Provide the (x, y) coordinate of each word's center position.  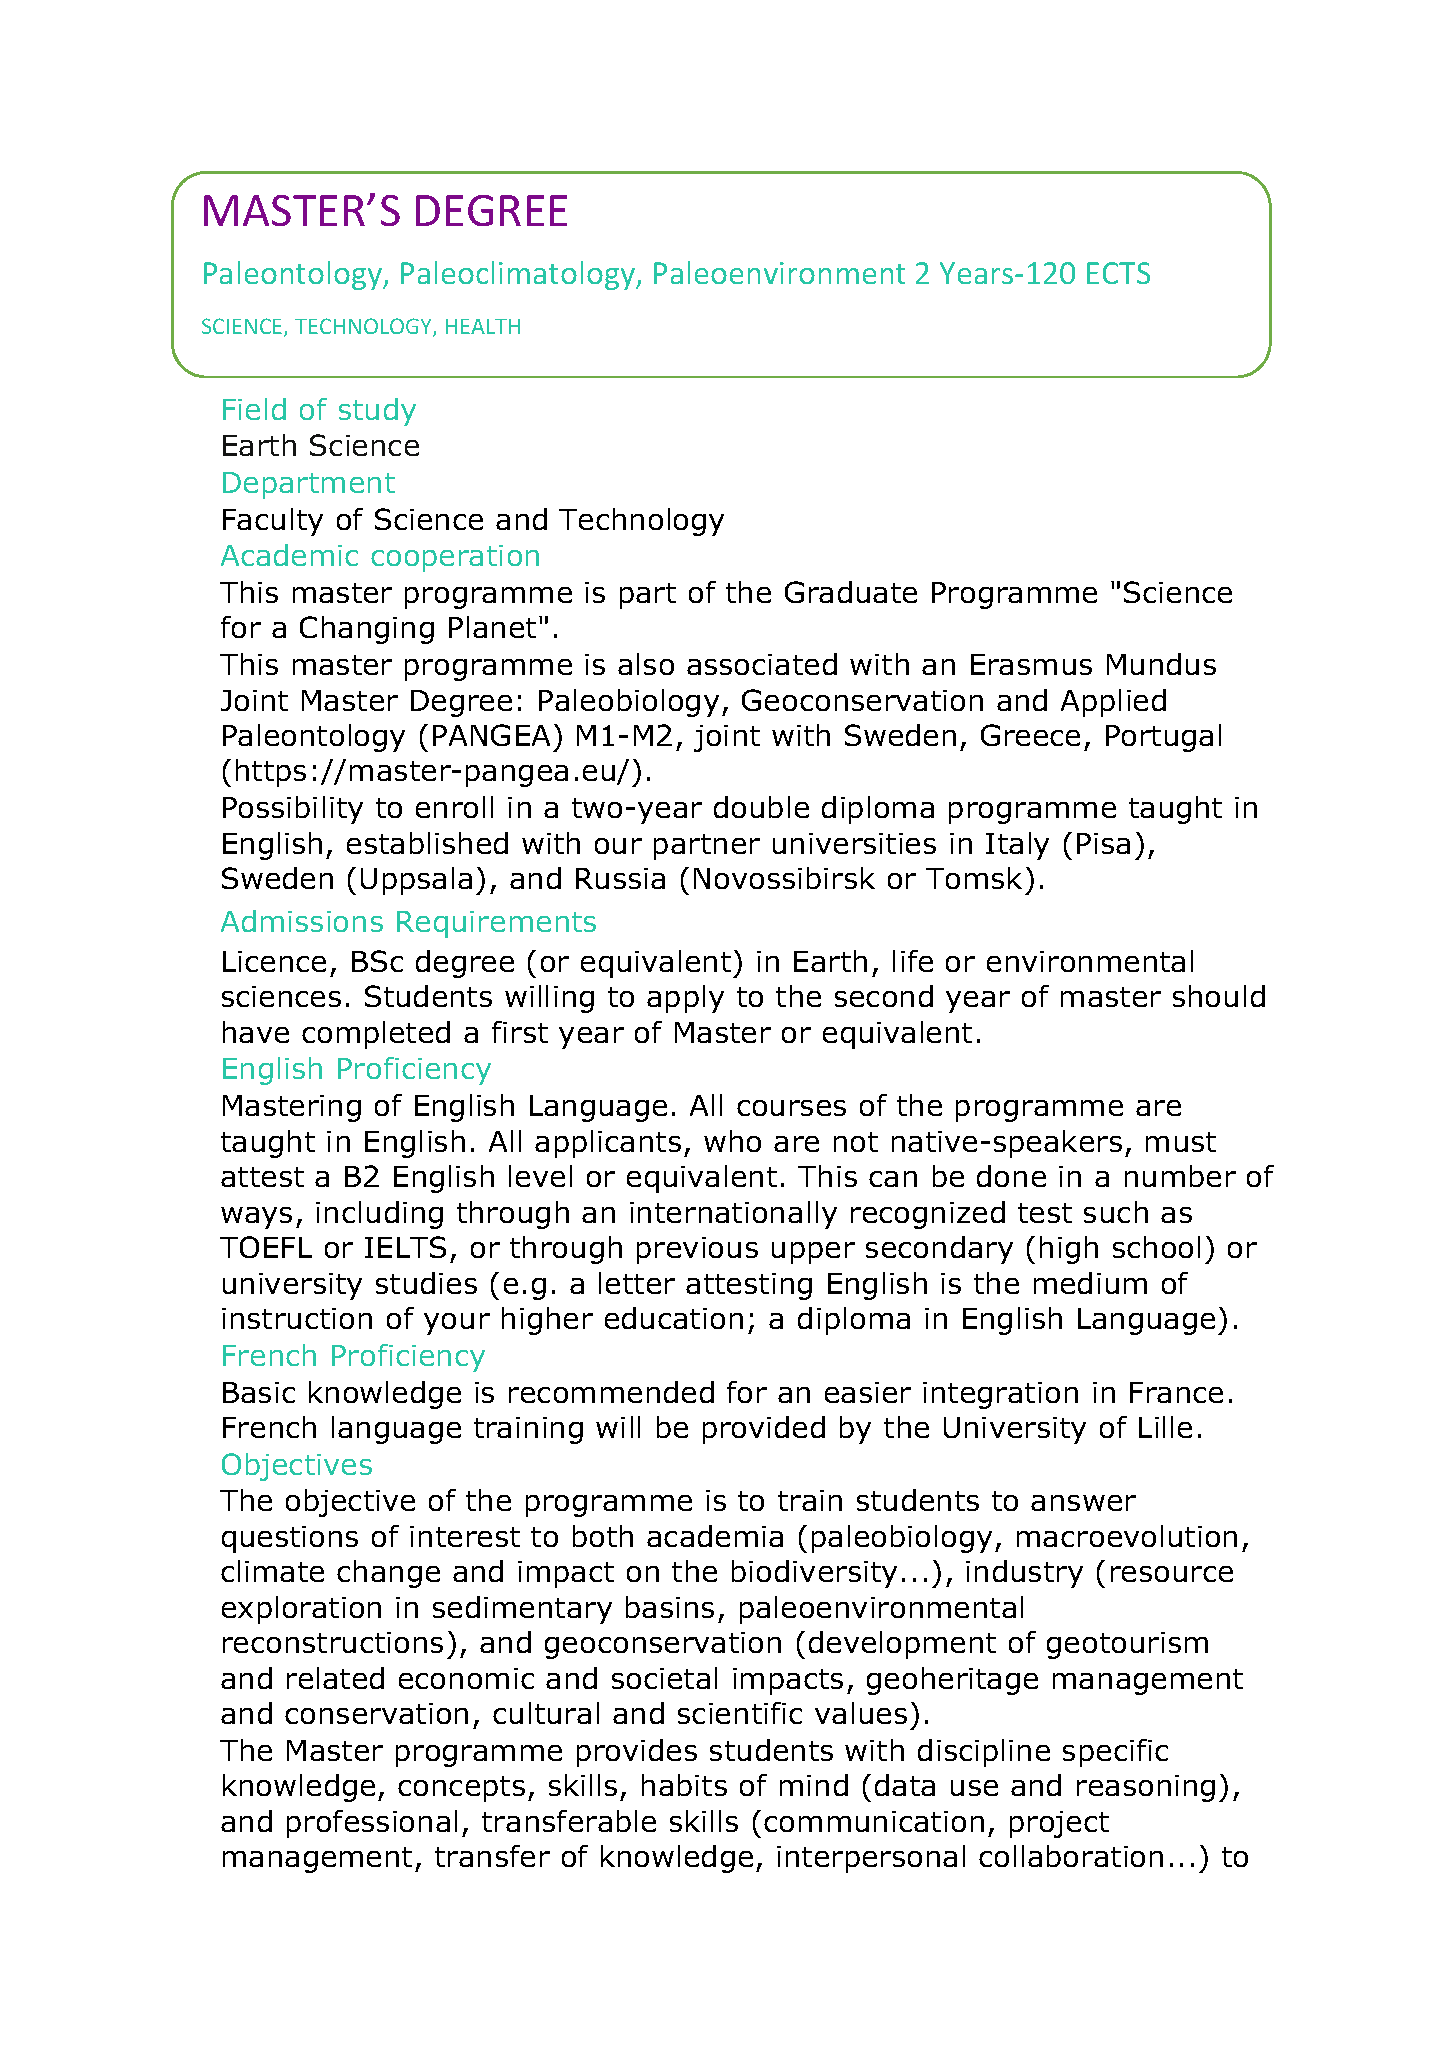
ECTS (1118, 273)
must (1181, 1142)
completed (376, 1035)
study (377, 412)
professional (372, 1824)
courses (791, 1108)
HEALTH (483, 326)
